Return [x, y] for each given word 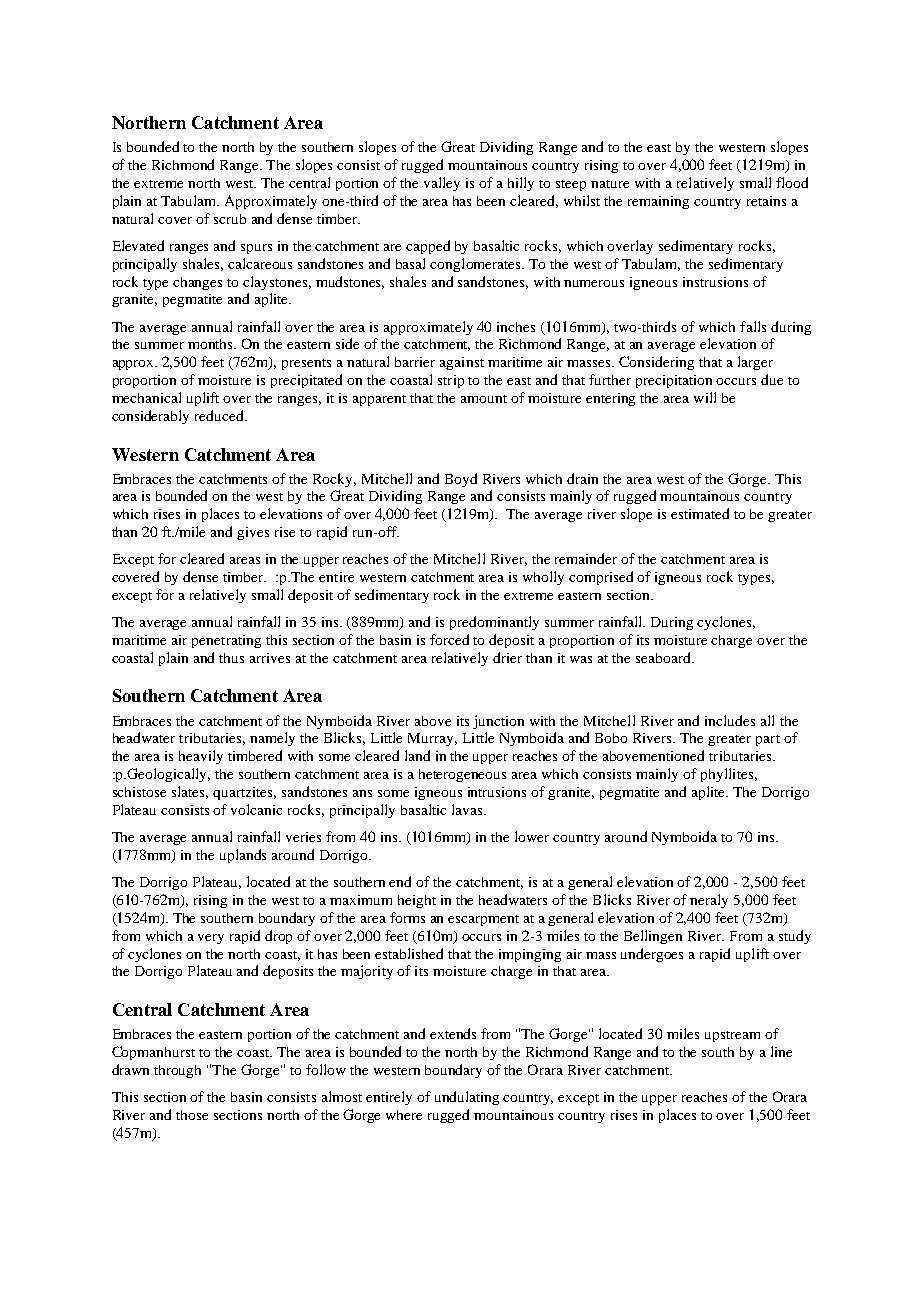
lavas [468, 809]
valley [442, 184]
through [177, 1071]
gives [253, 533]
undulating [467, 1098]
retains [766, 201]
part [768, 740]
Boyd [461, 480]
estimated [700, 513]
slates [190, 792]
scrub [230, 219]
